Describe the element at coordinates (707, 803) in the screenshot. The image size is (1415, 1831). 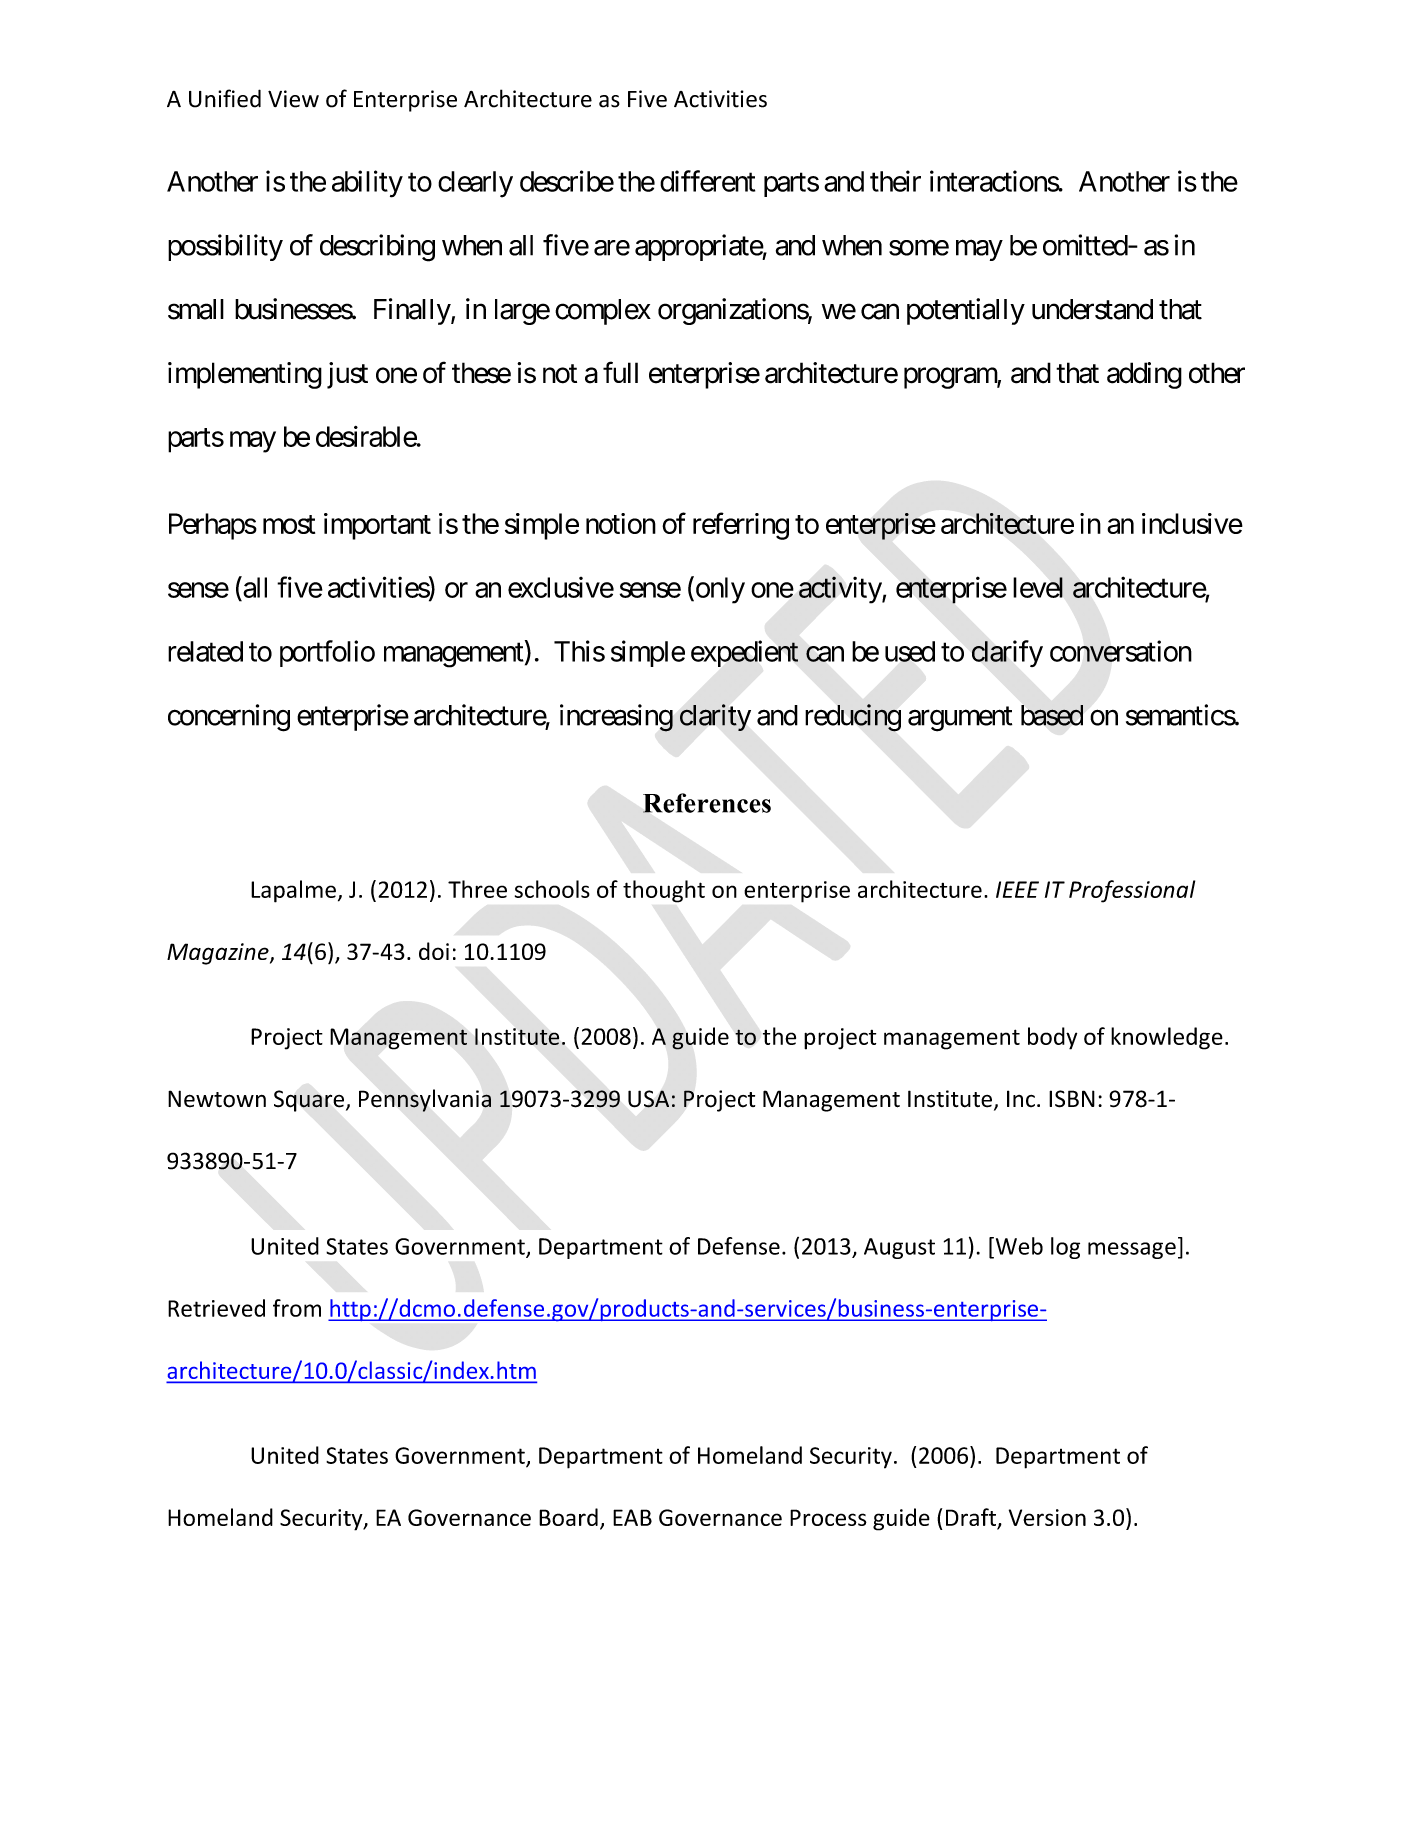
I see `References` at that location.
